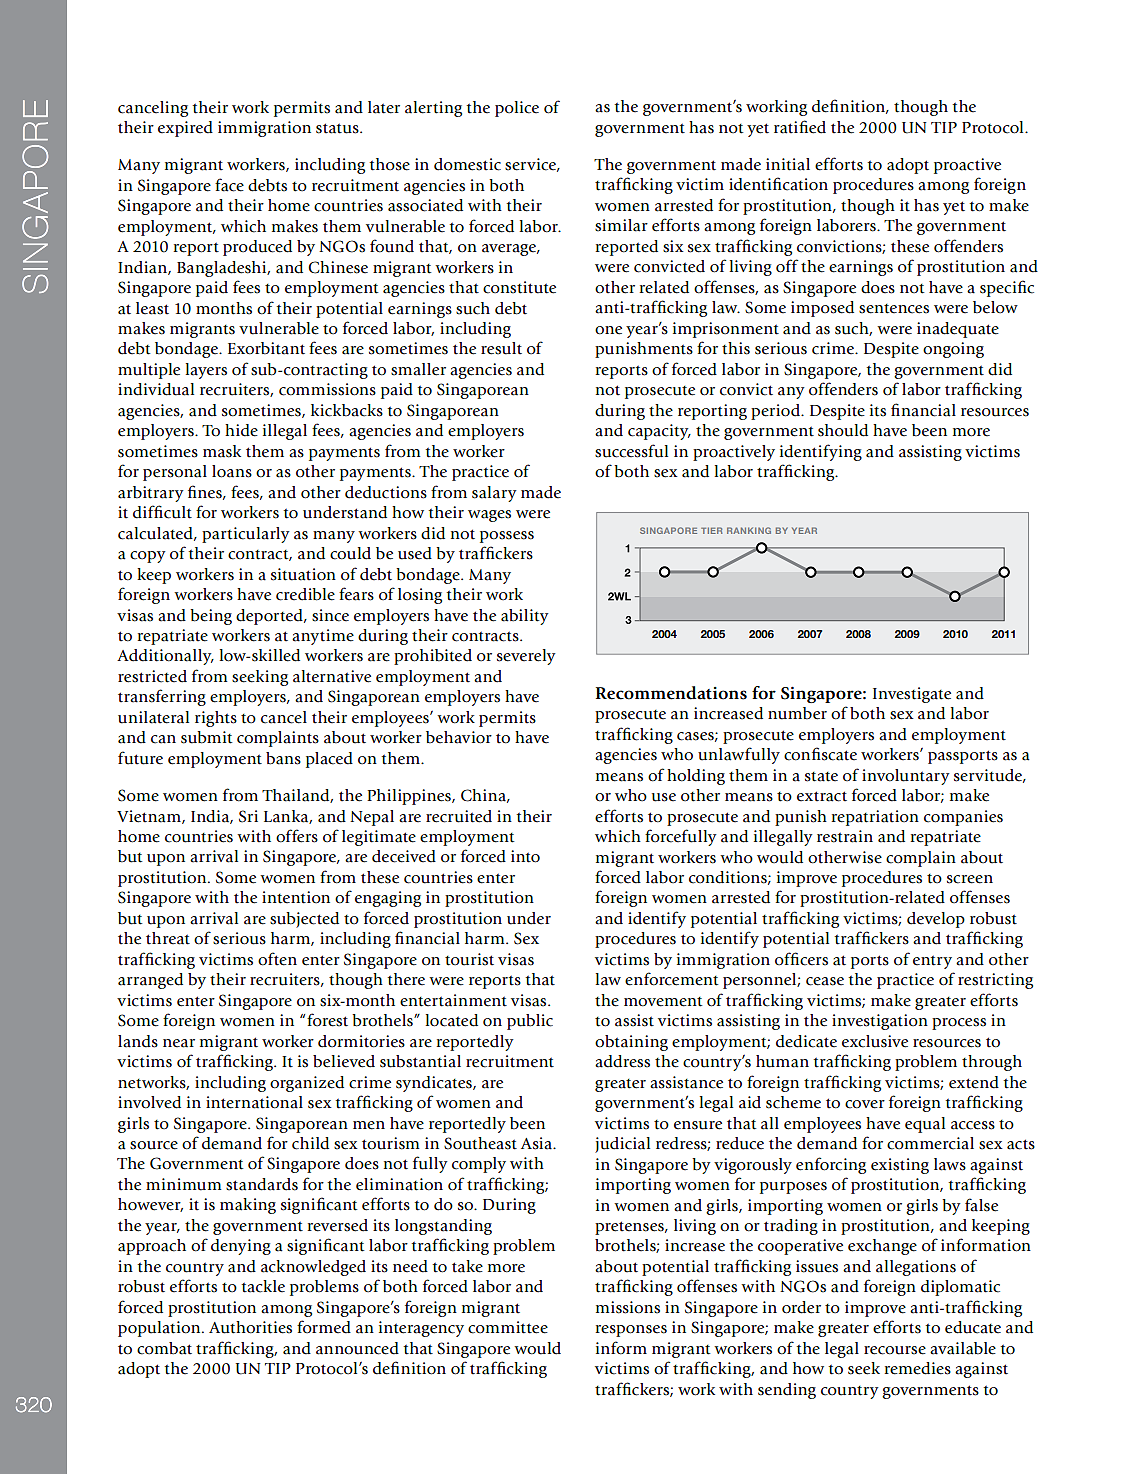 The height and width of the screenshot is (1474, 1139). What do you see at coordinates (459, 737) in the screenshot?
I see `behavior` at bounding box center [459, 737].
